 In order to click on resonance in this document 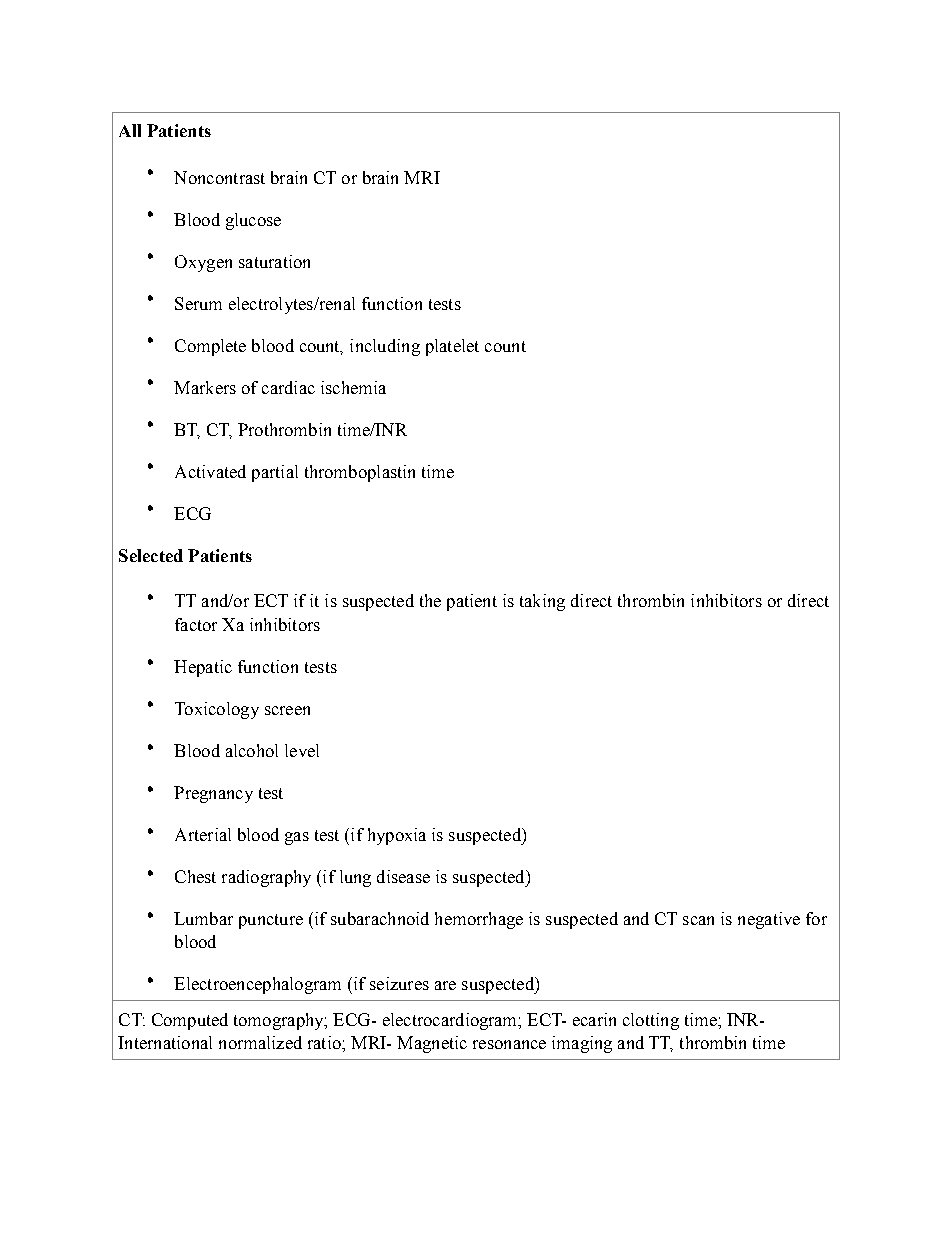, I will do `click(509, 1044)`.
